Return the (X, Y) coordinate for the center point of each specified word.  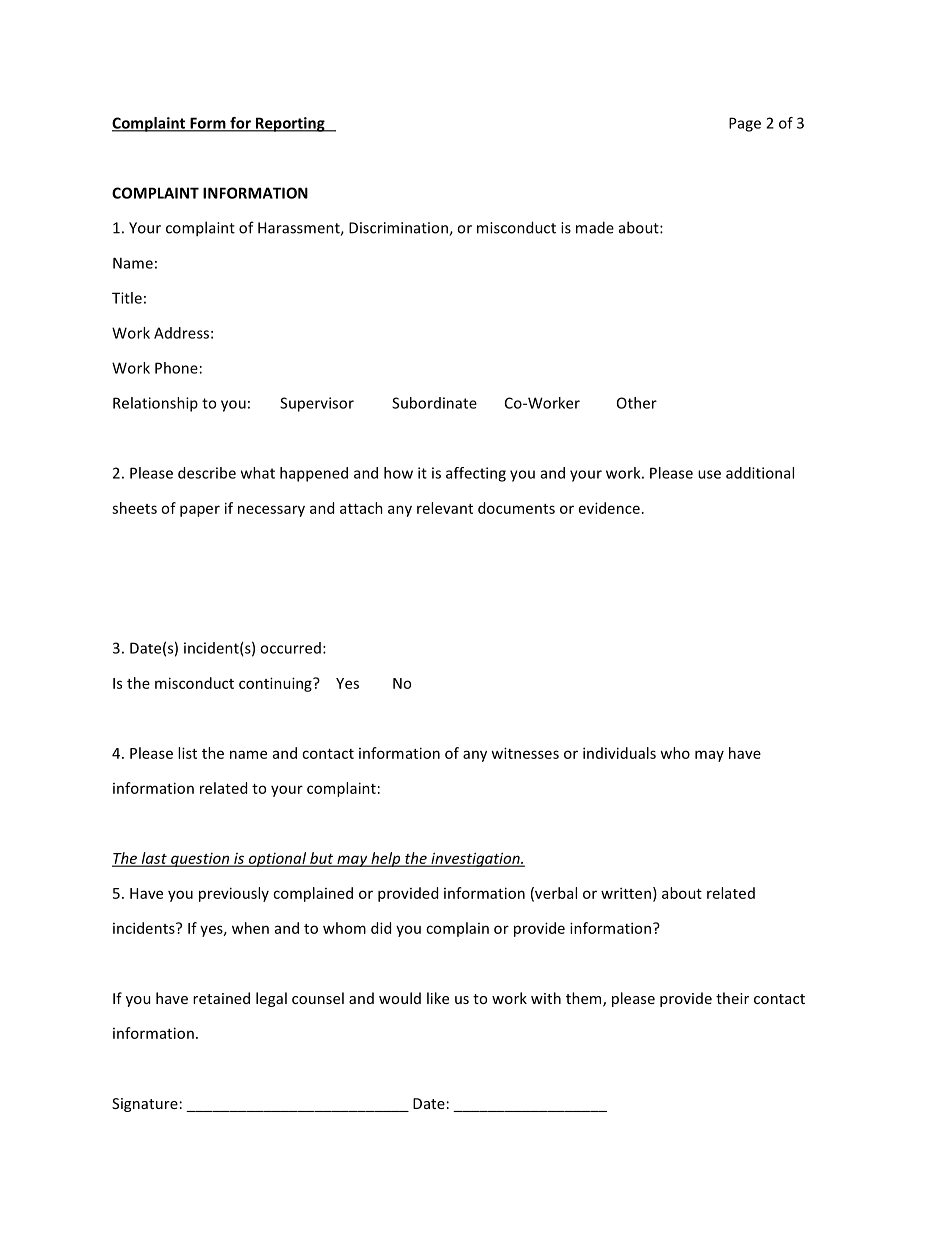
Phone (176, 368)
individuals (619, 753)
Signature (145, 1105)
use (709, 474)
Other (637, 403)
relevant (445, 508)
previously (234, 894)
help (386, 859)
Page (745, 124)
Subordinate (434, 403)
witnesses (525, 753)
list (187, 753)
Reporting (290, 124)
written (626, 893)
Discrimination (399, 229)
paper (200, 511)
